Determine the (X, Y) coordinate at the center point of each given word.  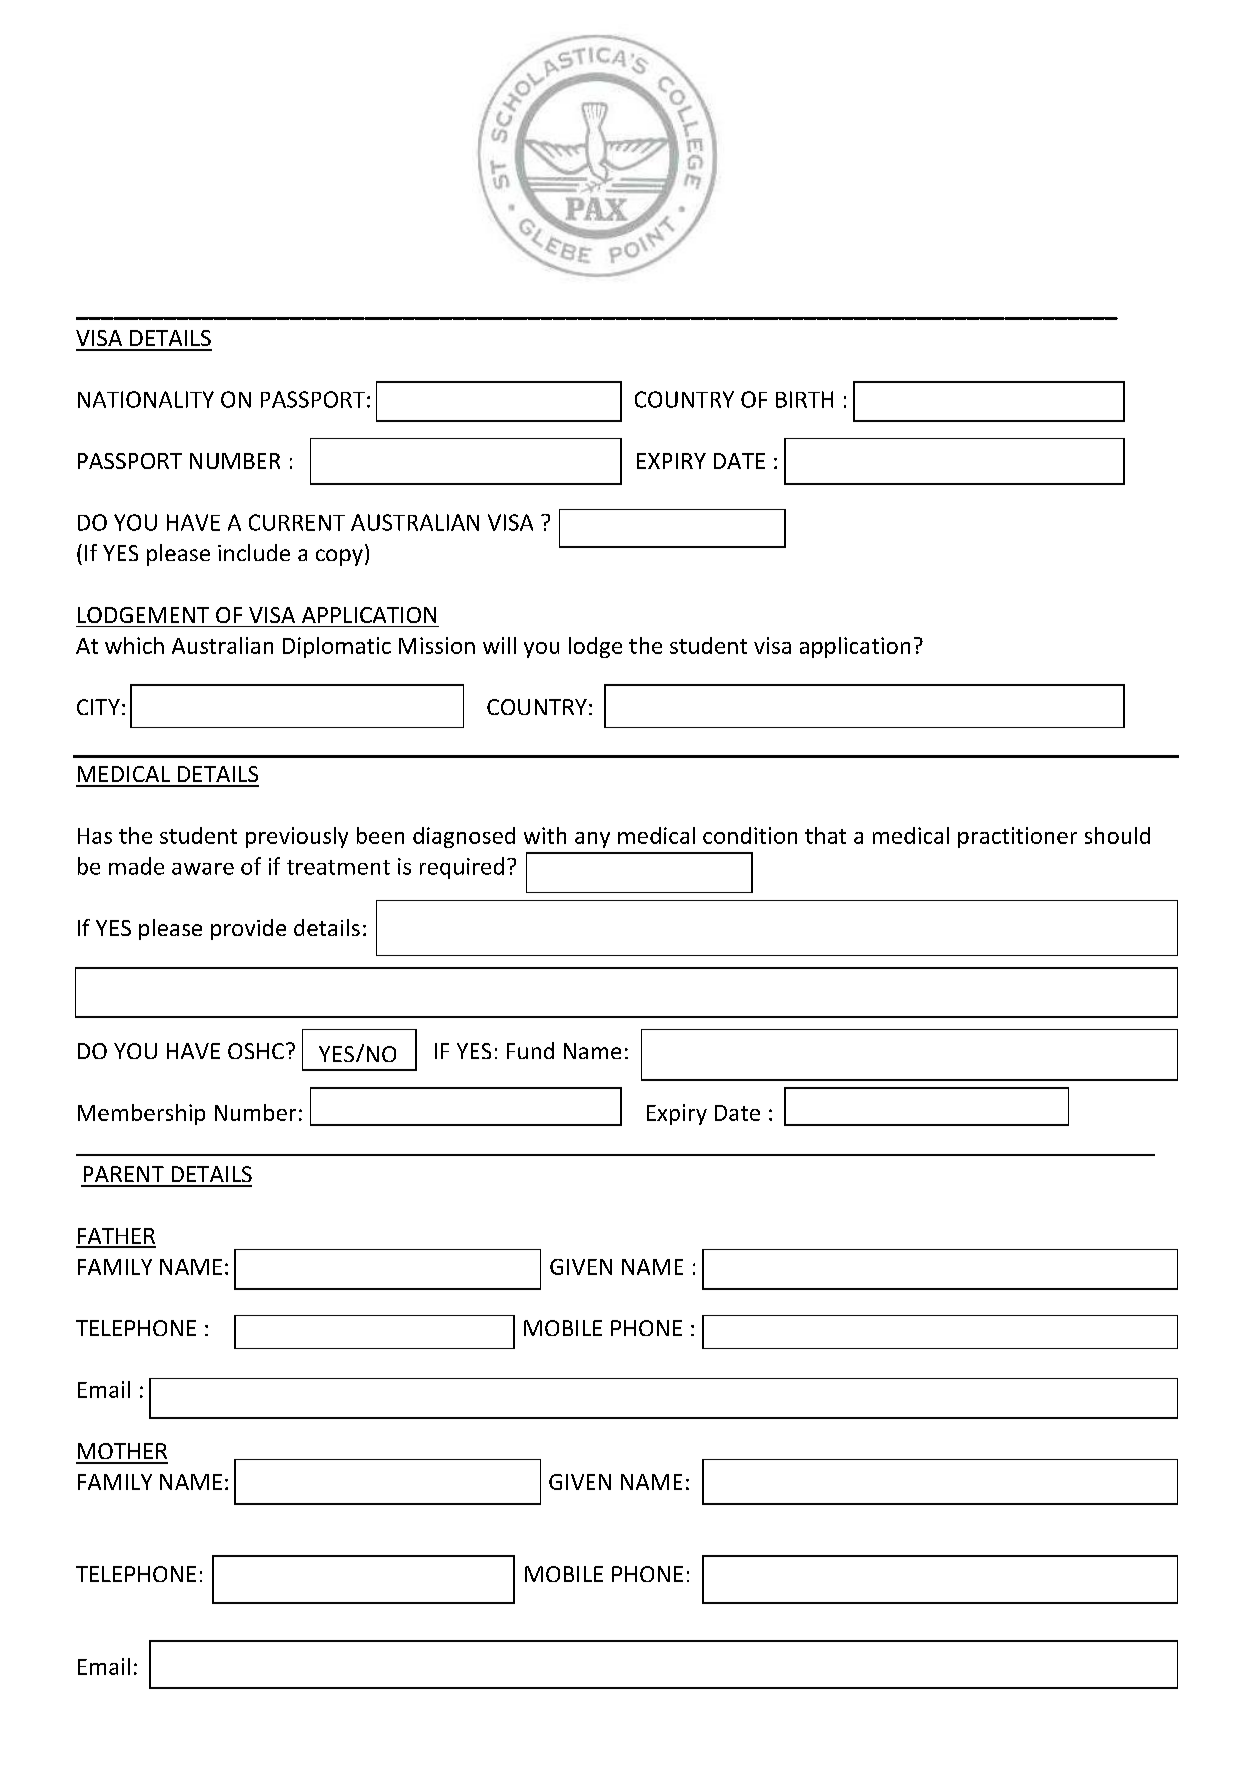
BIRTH (804, 399)
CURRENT (297, 522)
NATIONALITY (146, 399)
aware (203, 869)
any (592, 840)
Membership (141, 1114)
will (499, 645)
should (1117, 835)
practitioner (1017, 837)
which (134, 645)
